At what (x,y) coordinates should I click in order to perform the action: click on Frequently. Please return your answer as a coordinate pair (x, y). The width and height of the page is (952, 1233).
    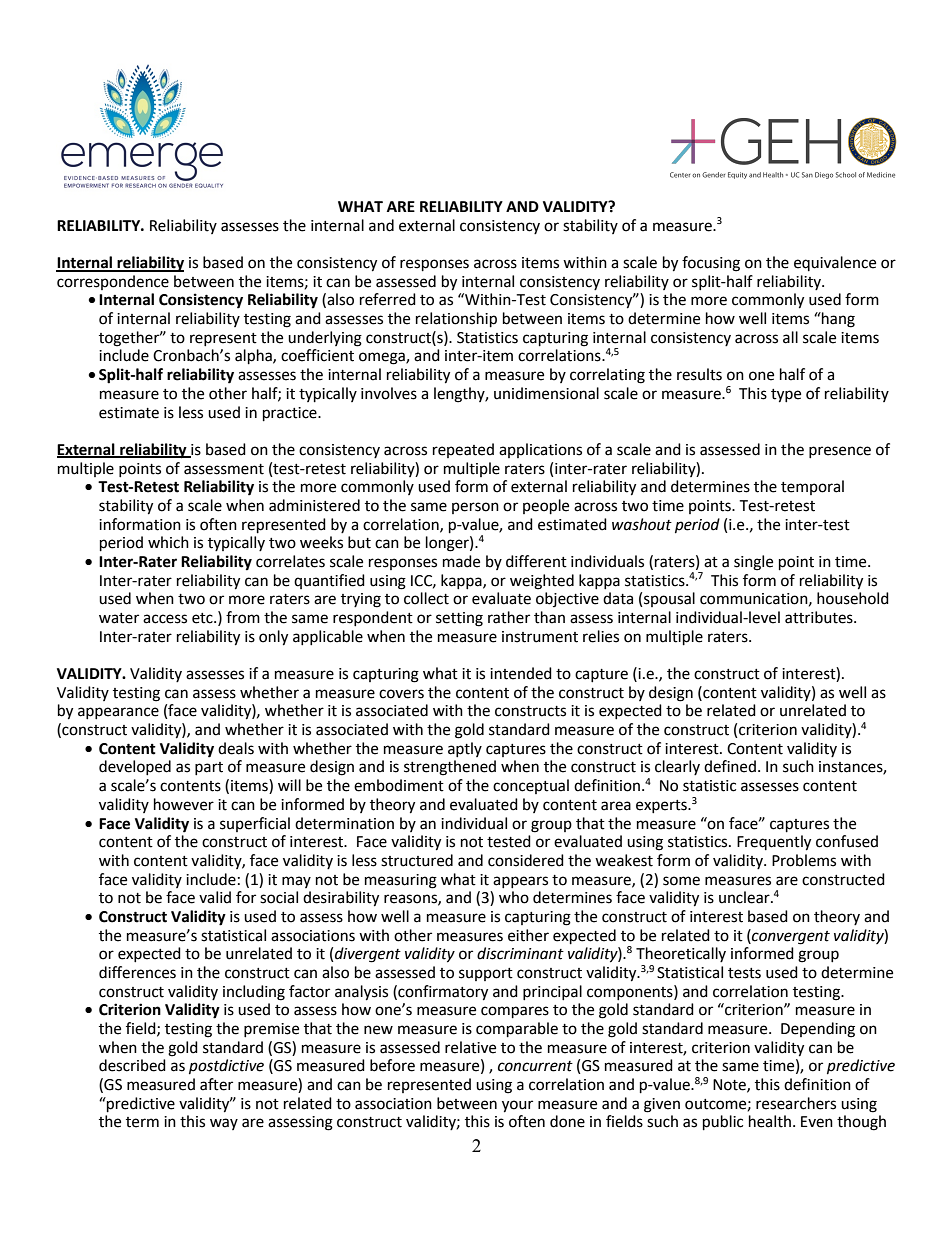
    Looking at the image, I should click on (774, 843).
